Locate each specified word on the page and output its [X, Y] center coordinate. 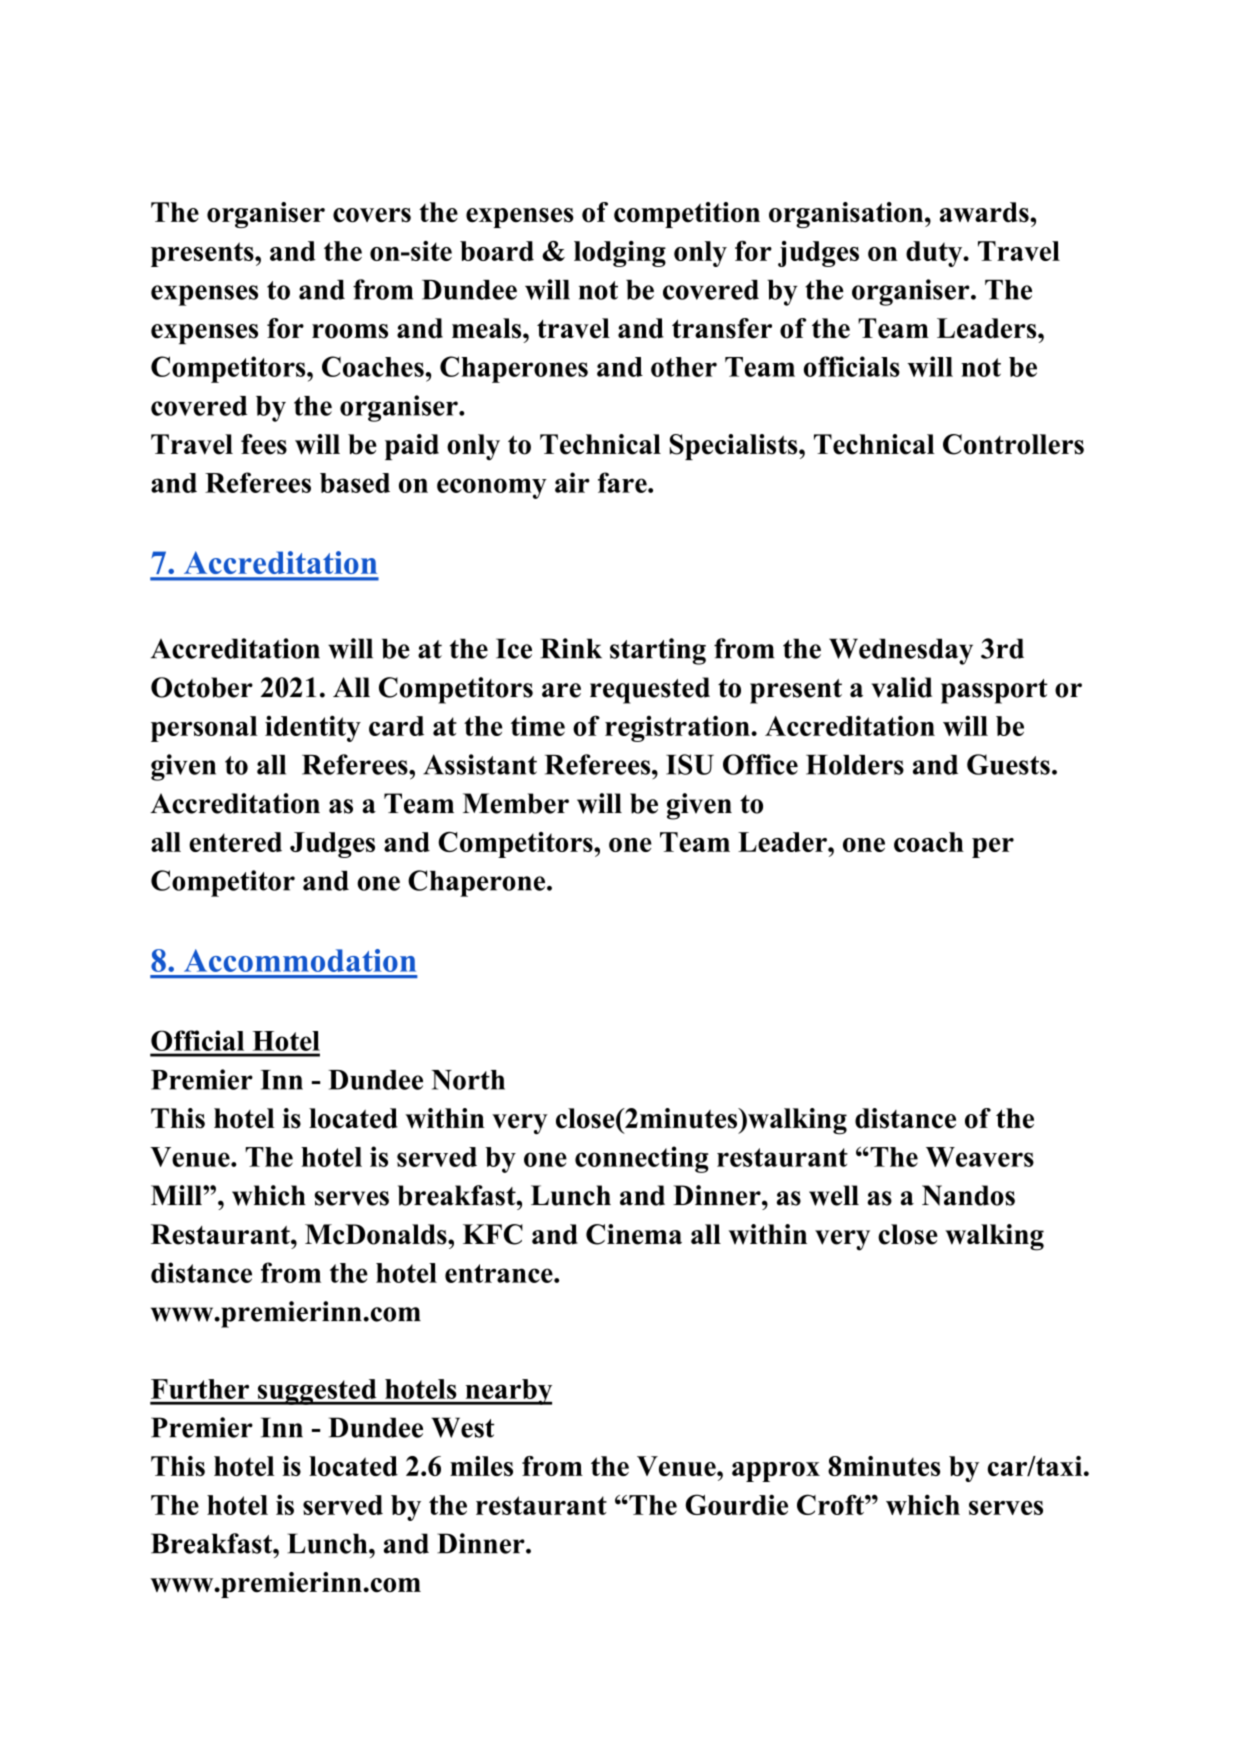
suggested [317, 1392]
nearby [507, 1392]
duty [935, 254]
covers [372, 215]
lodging [620, 254]
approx [776, 1472]
